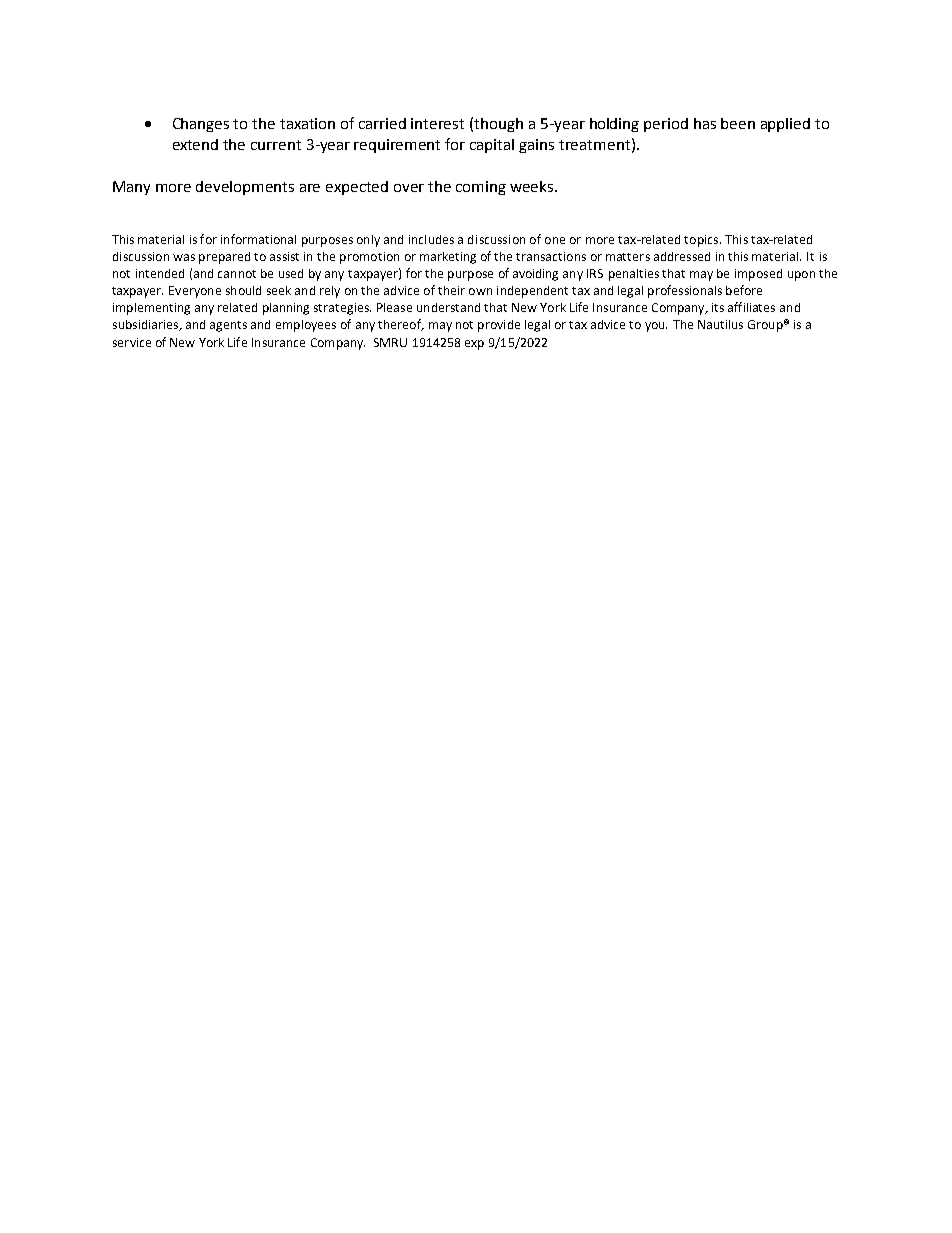  I want to click on topics, so click(701, 241).
